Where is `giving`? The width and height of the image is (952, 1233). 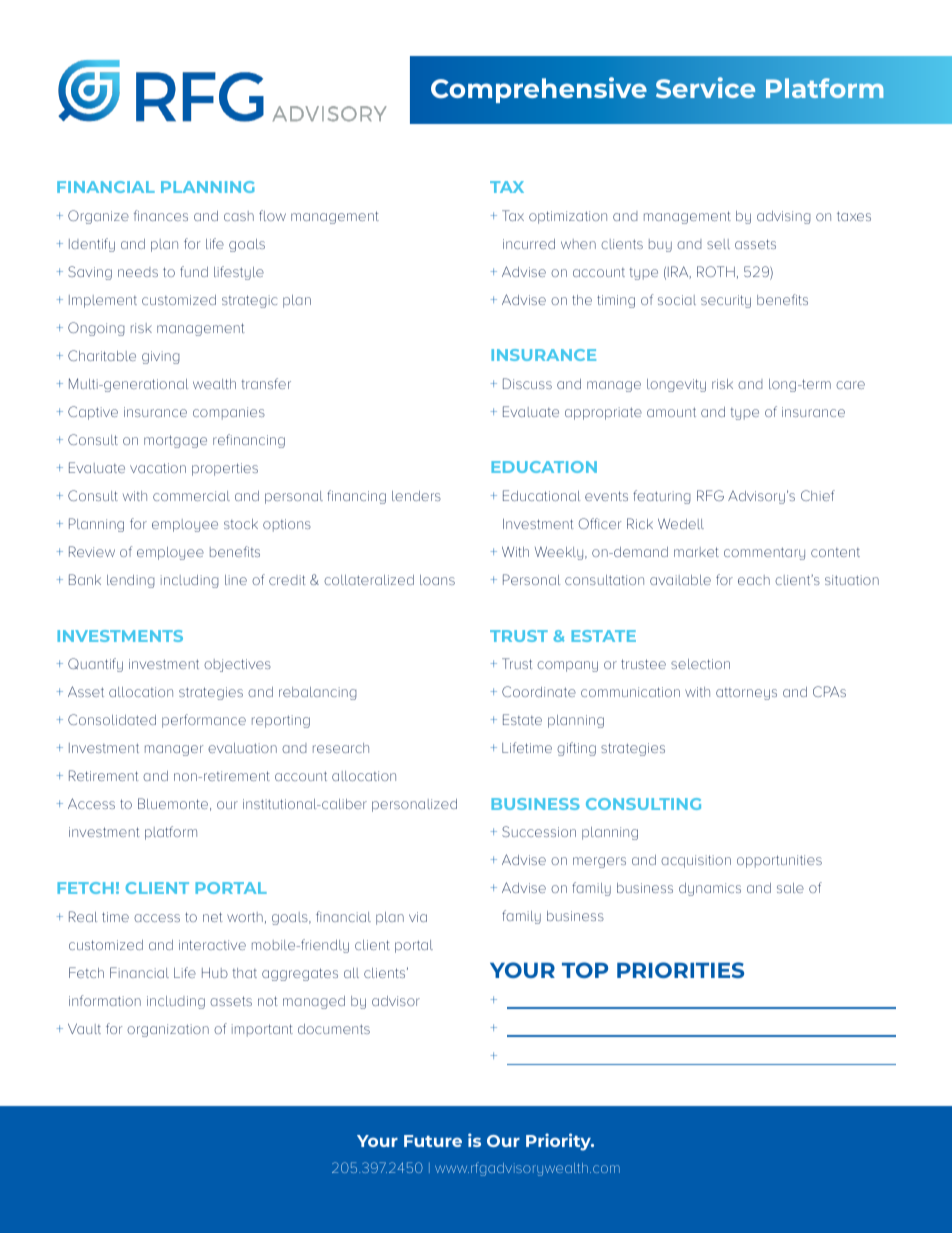 giving is located at coordinates (161, 357).
